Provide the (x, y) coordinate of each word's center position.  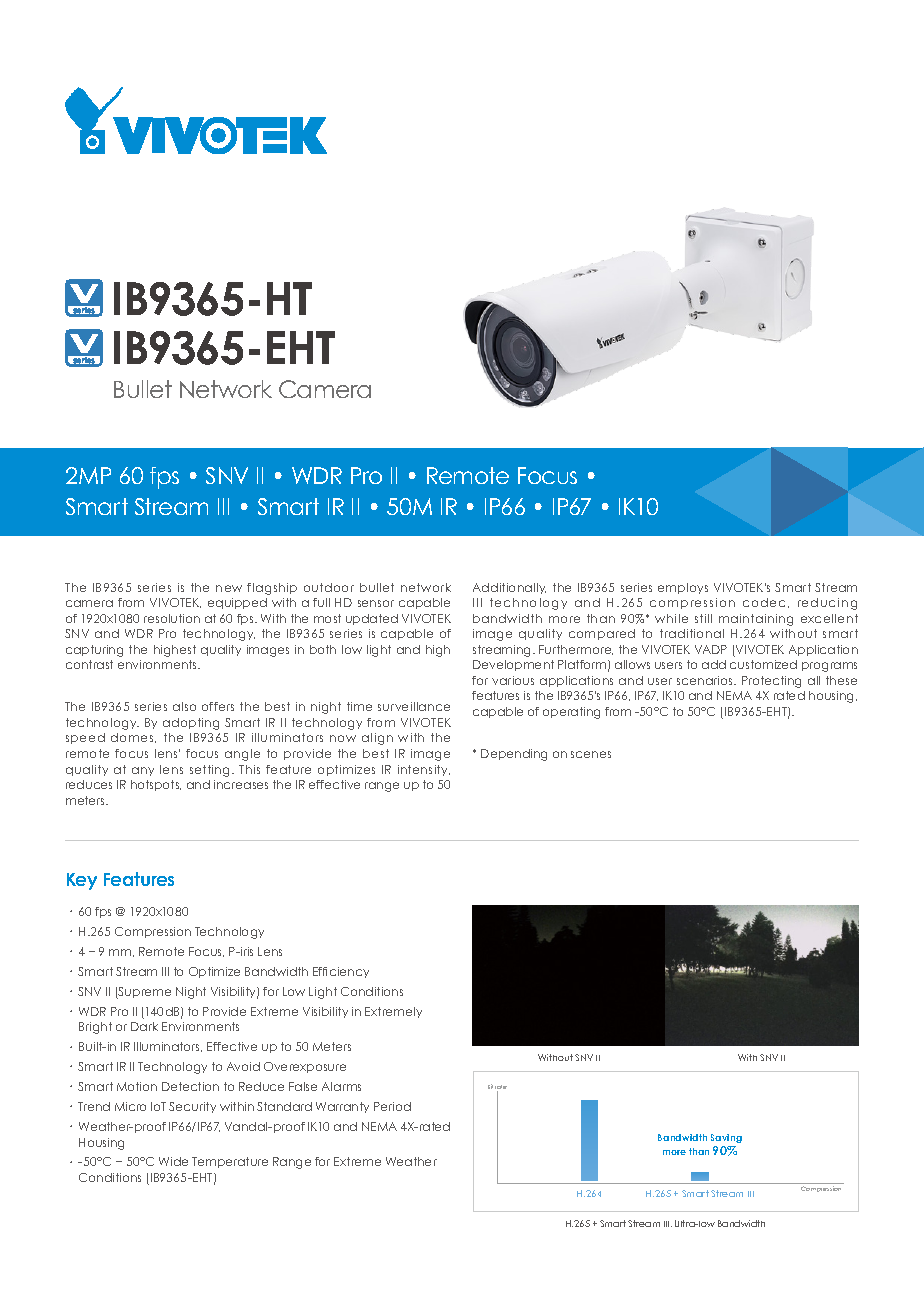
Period (392, 1106)
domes (133, 738)
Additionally (509, 588)
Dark (144, 1026)
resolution (172, 618)
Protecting (771, 682)
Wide (173, 1161)
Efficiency (341, 972)
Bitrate (497, 1088)
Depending (514, 755)
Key (82, 881)
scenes (591, 754)
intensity (424, 770)
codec (766, 603)
